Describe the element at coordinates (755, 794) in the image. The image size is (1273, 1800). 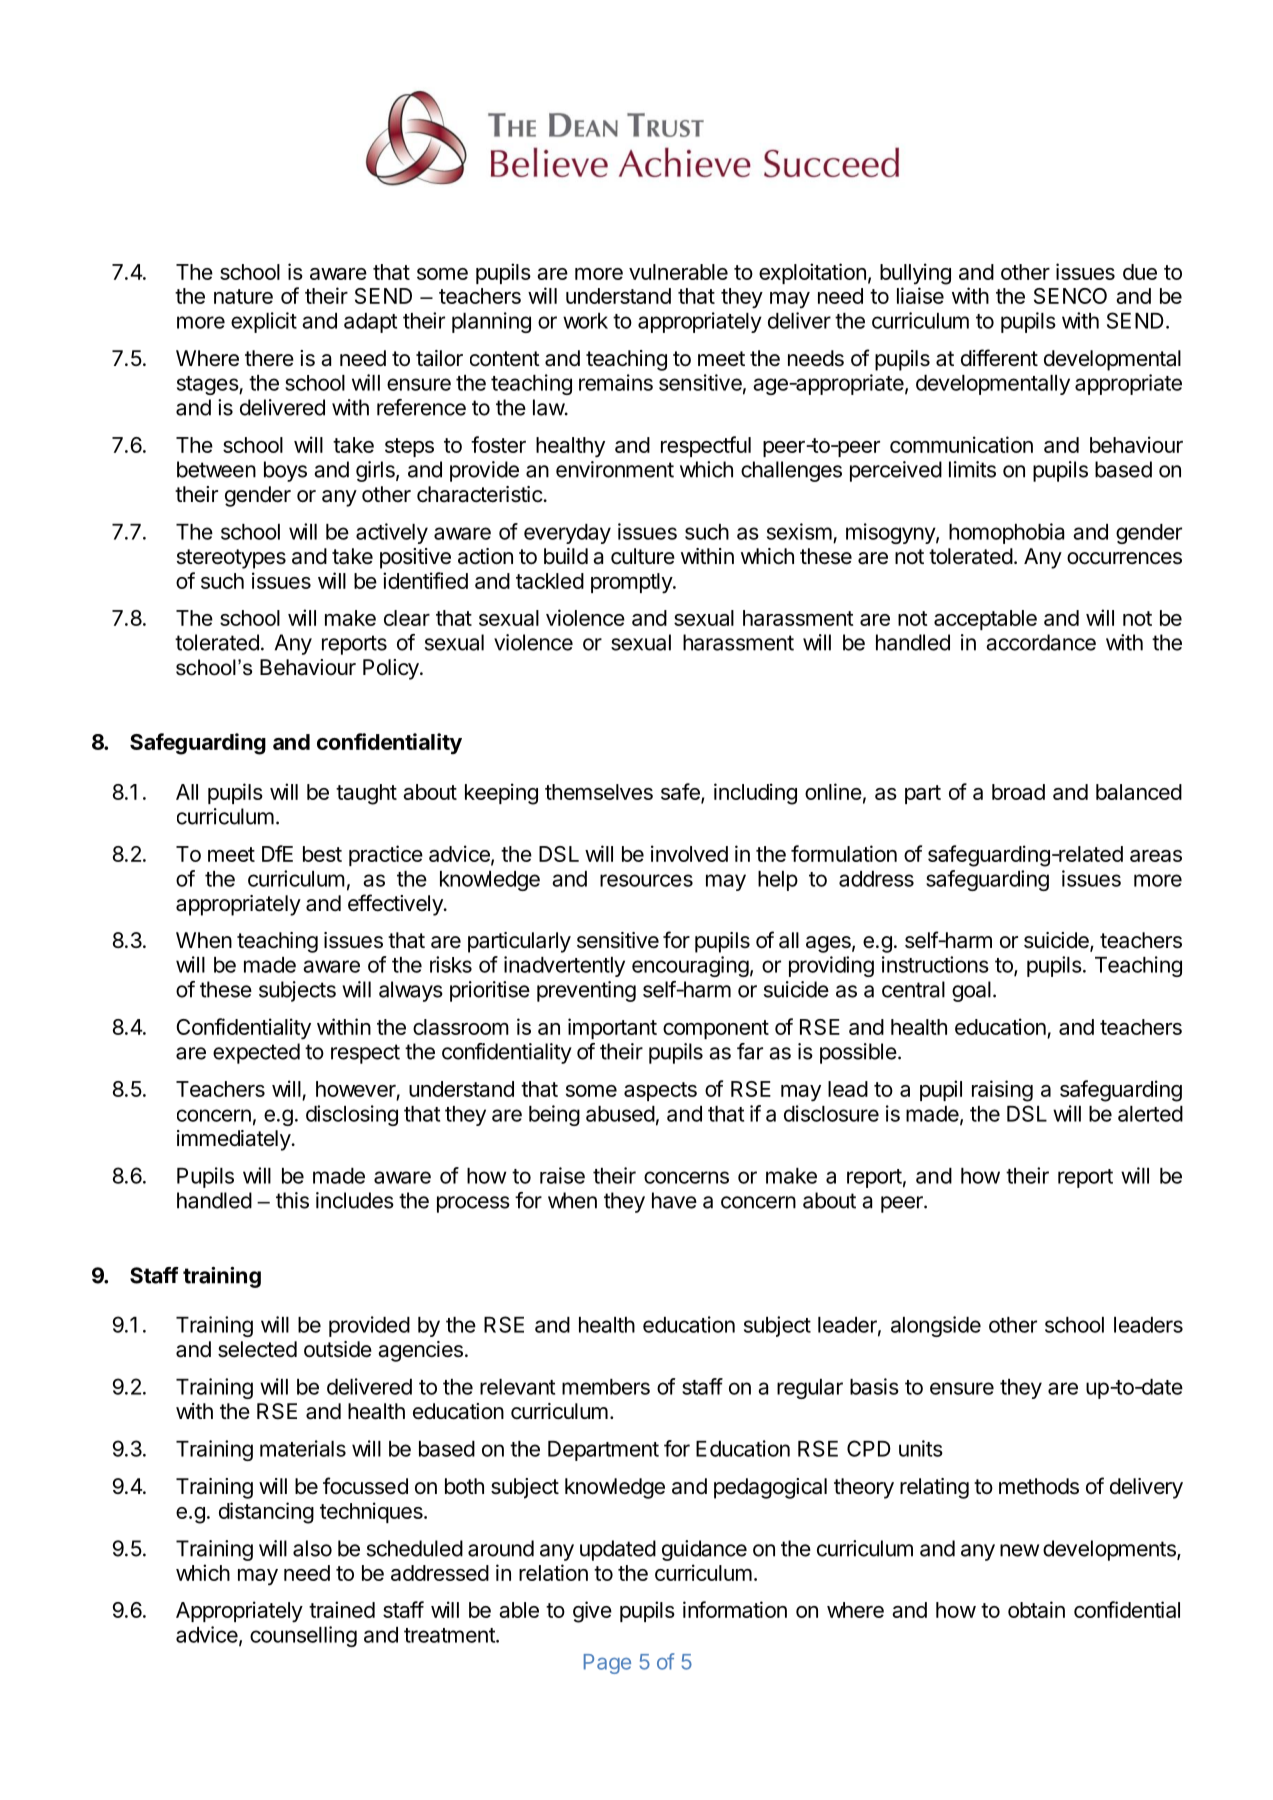
I see `including` at that location.
